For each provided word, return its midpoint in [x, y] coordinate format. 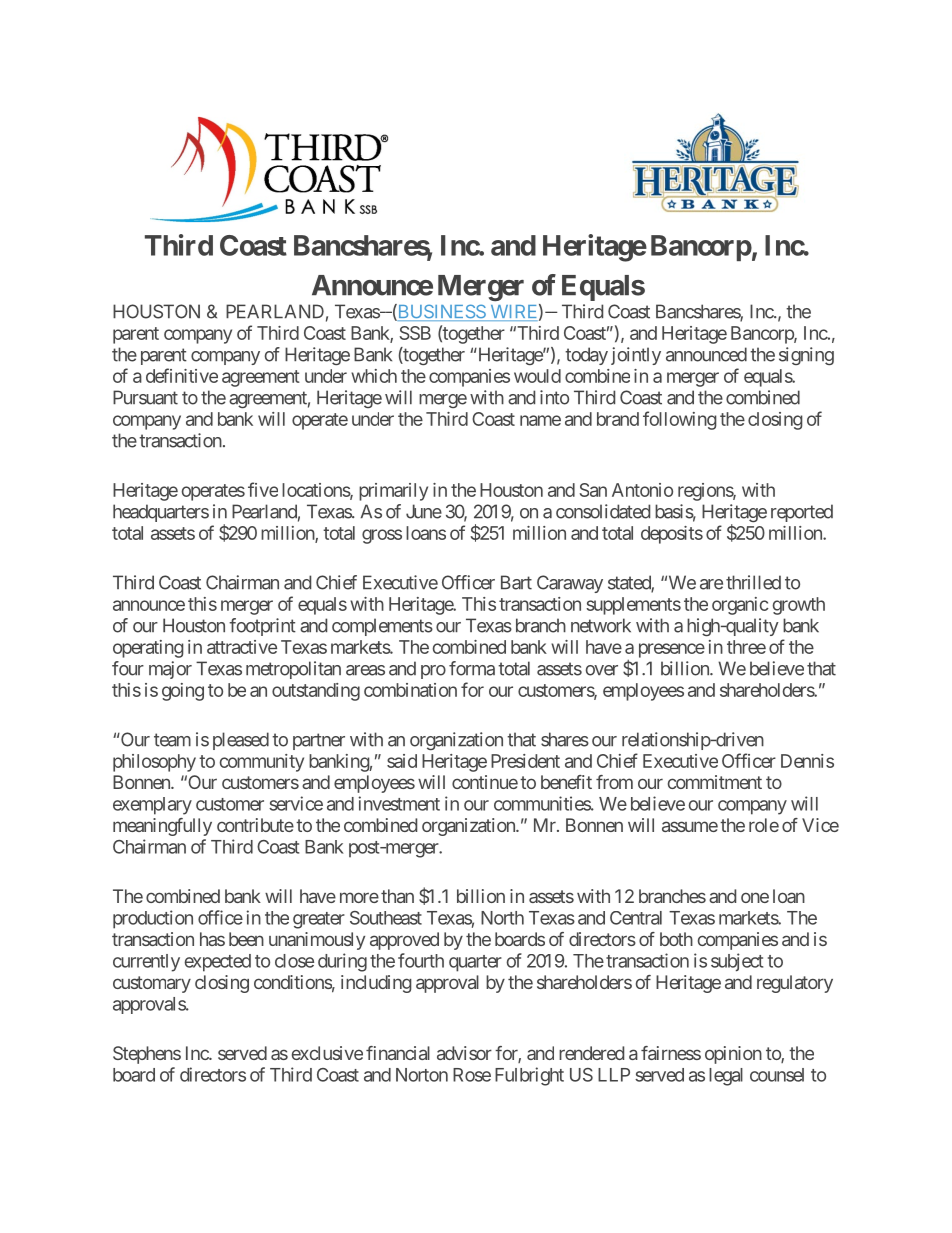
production [153, 919]
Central [636, 918]
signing [806, 356]
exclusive [327, 1053]
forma [472, 668]
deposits [672, 535]
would [537, 376]
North [502, 918]
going [183, 692]
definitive [182, 375]
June [424, 511]
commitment [715, 782]
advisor [464, 1053]
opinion [733, 1055]
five [263, 489]
